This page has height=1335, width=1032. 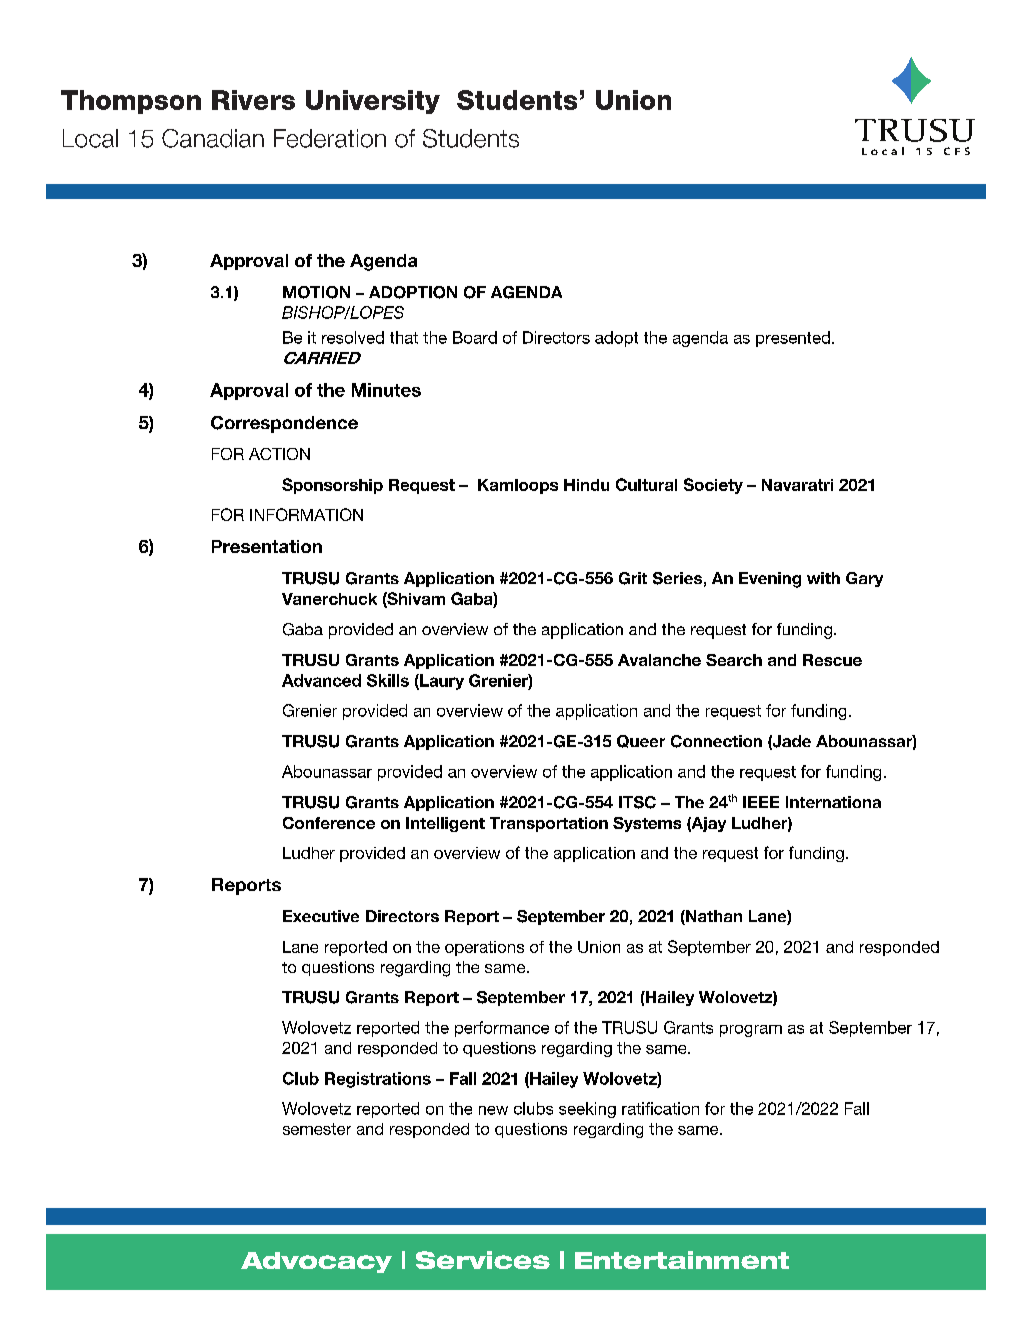 I want to click on University, so click(x=373, y=102).
